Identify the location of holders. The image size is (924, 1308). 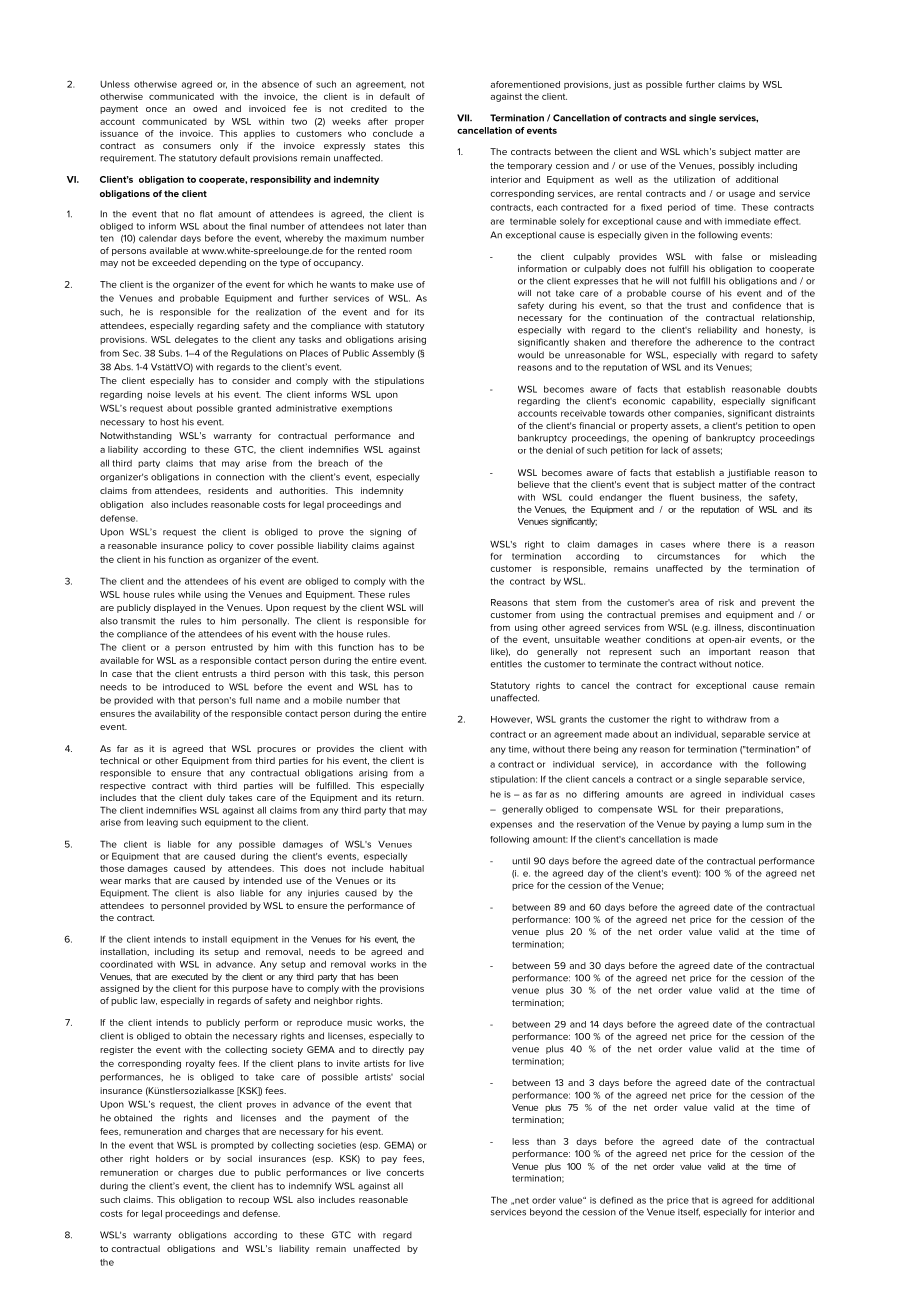
(172, 1158).
